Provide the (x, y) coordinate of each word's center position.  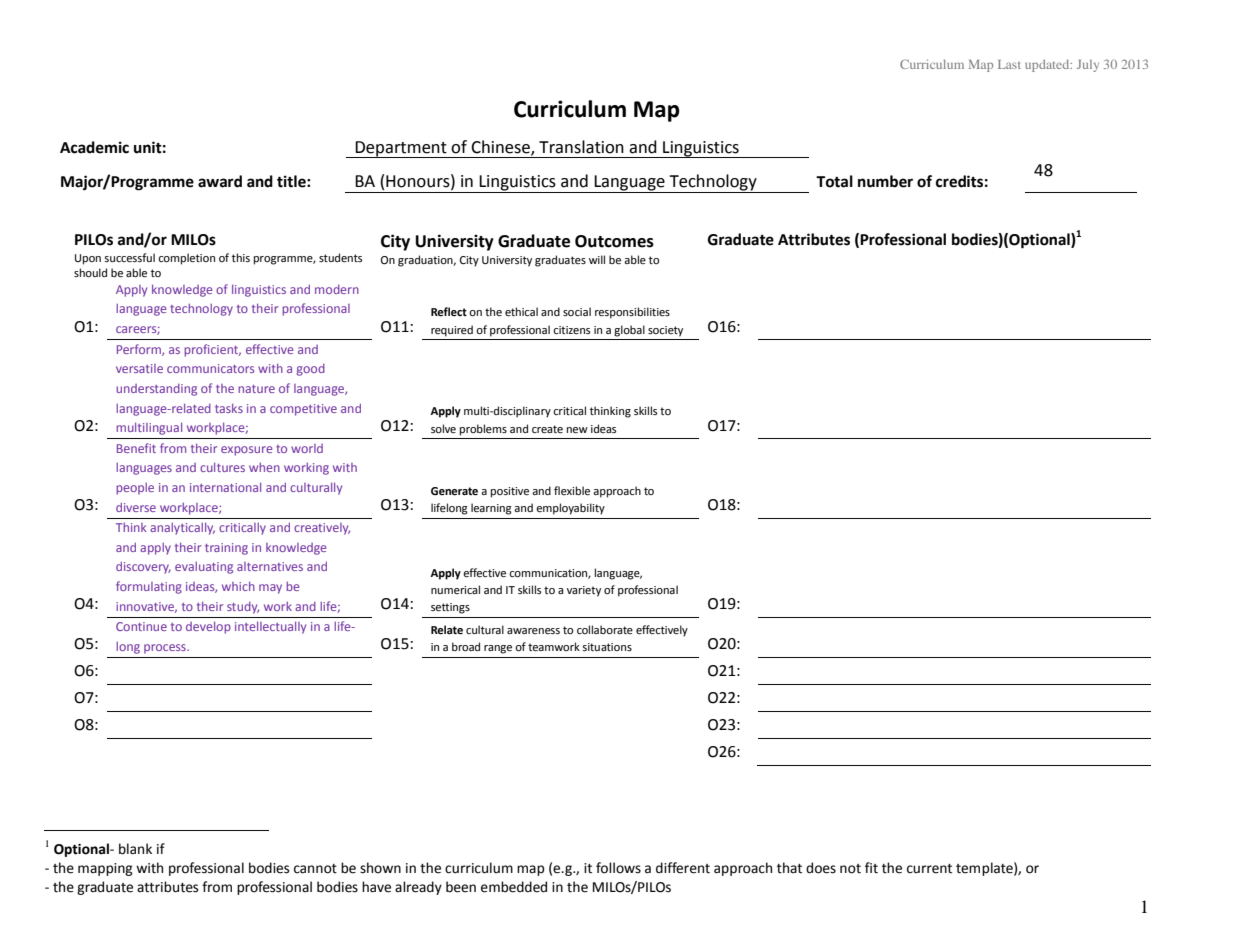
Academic (94, 147)
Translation (581, 147)
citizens (571, 330)
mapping (105, 869)
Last (1009, 64)
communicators (210, 368)
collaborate (605, 630)
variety (584, 591)
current (929, 869)
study (243, 608)
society (665, 331)
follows (618, 868)
